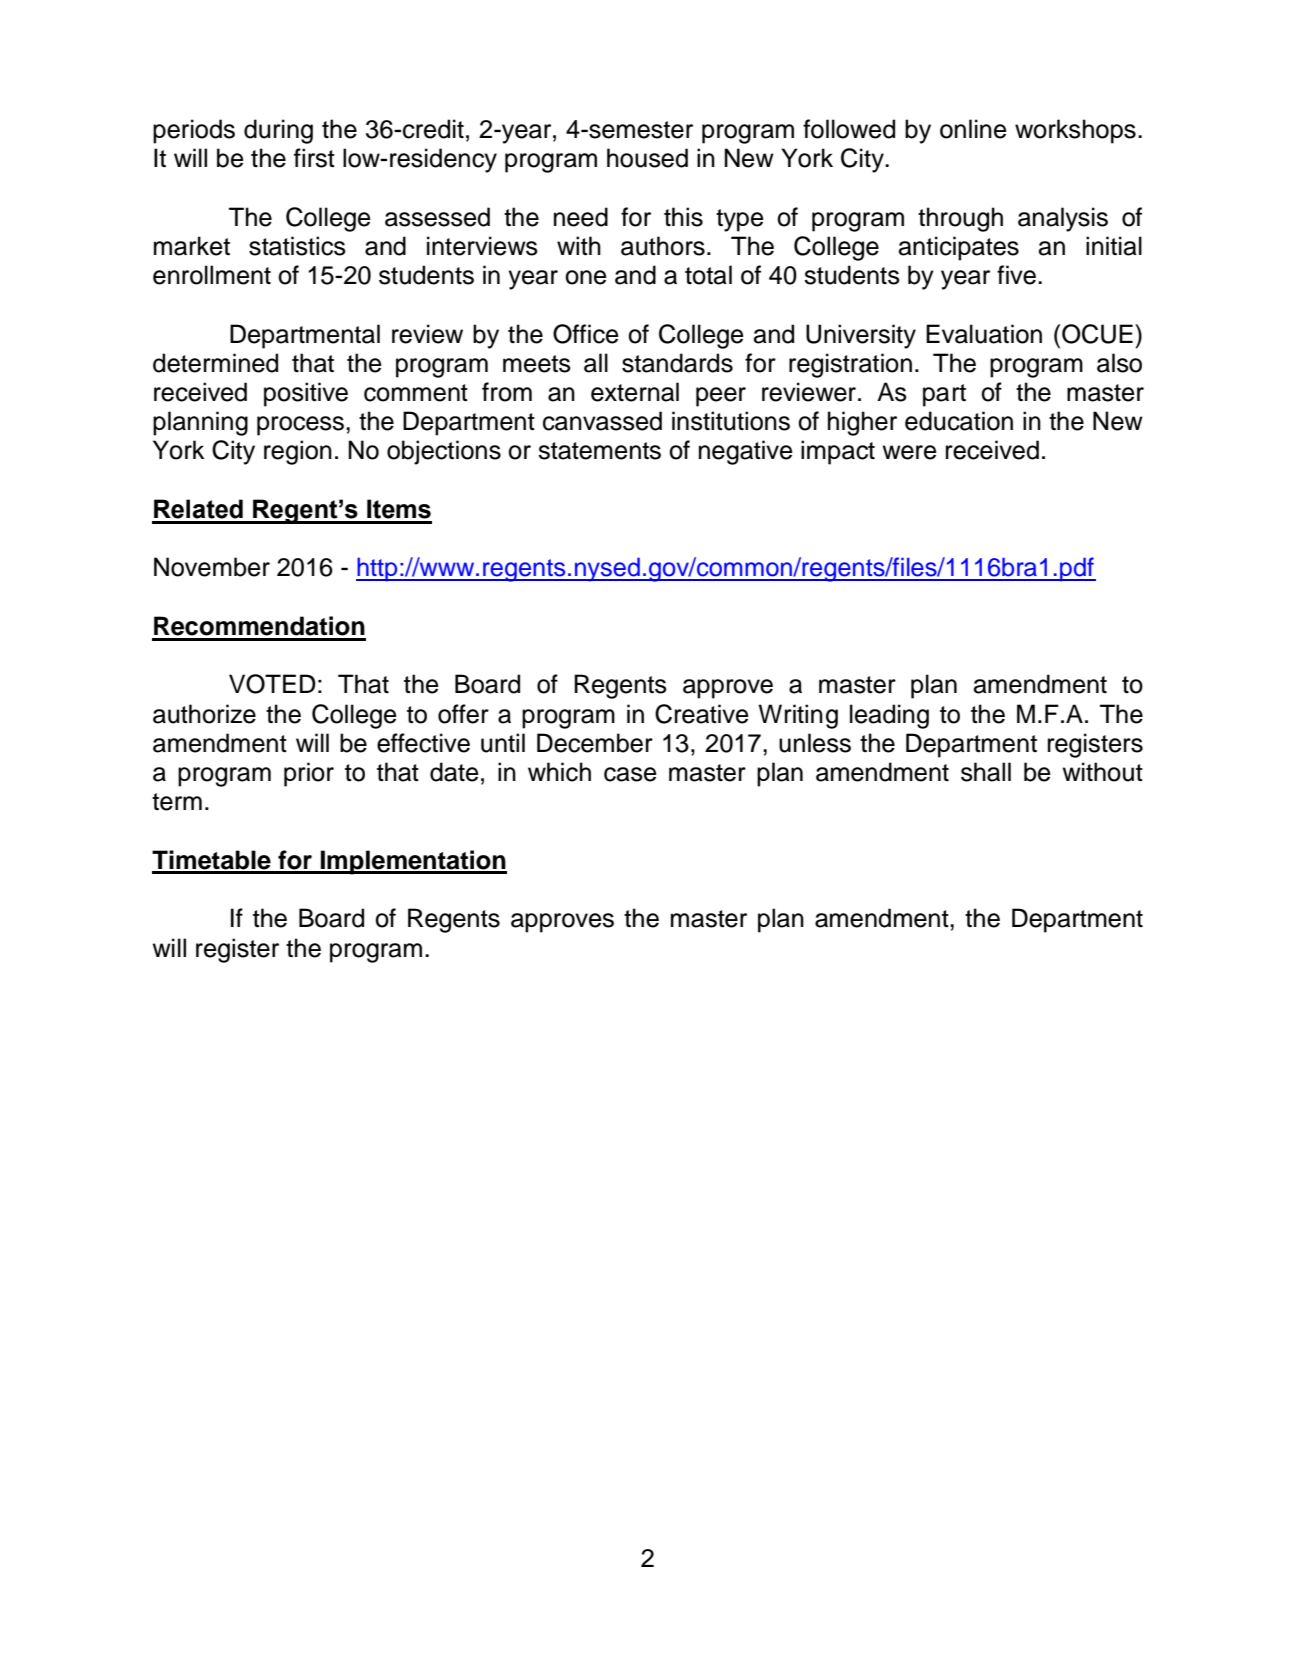  Describe the element at coordinates (306, 394) in the screenshot. I see `positive` at that location.
